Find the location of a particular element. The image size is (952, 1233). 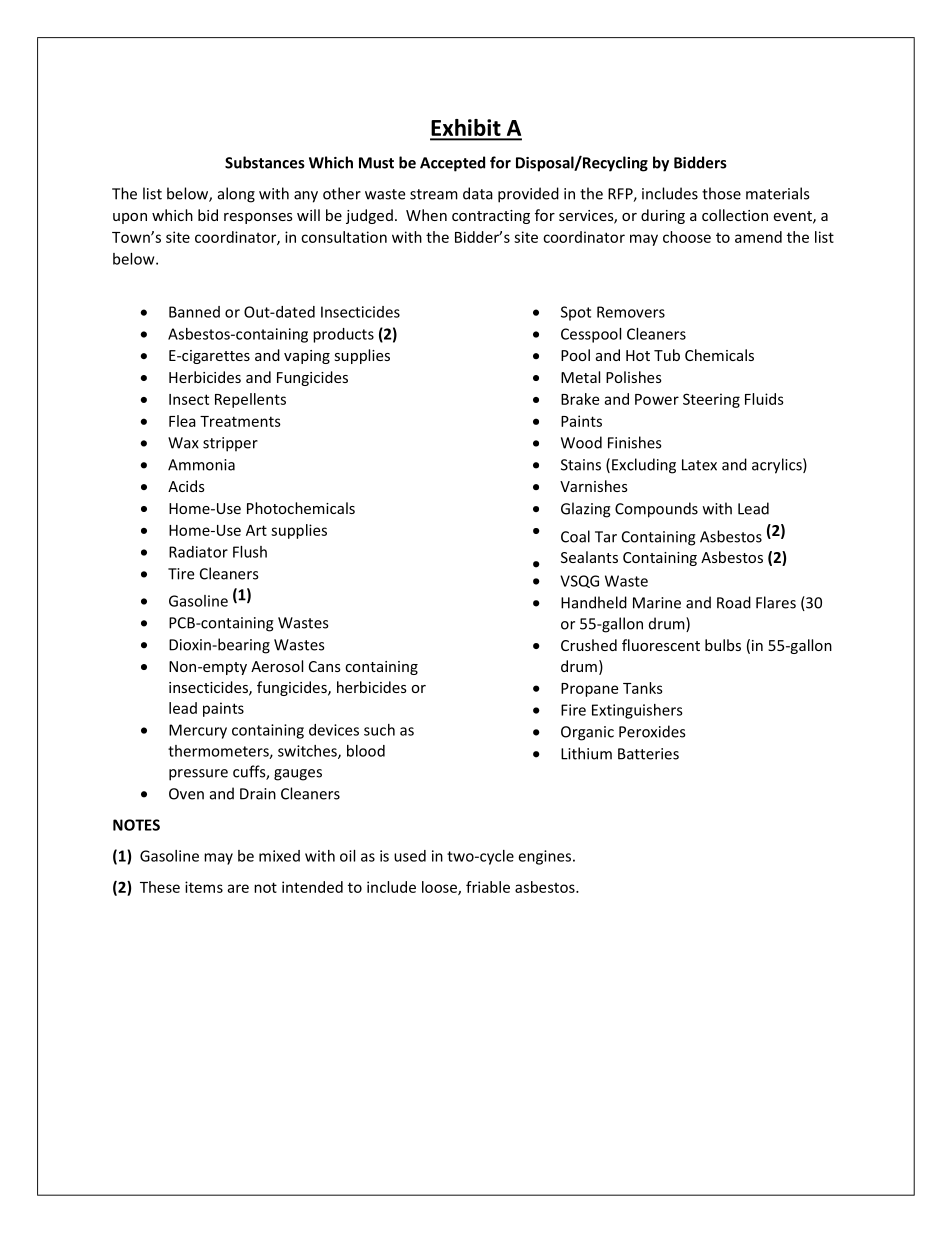

items is located at coordinates (204, 887).
